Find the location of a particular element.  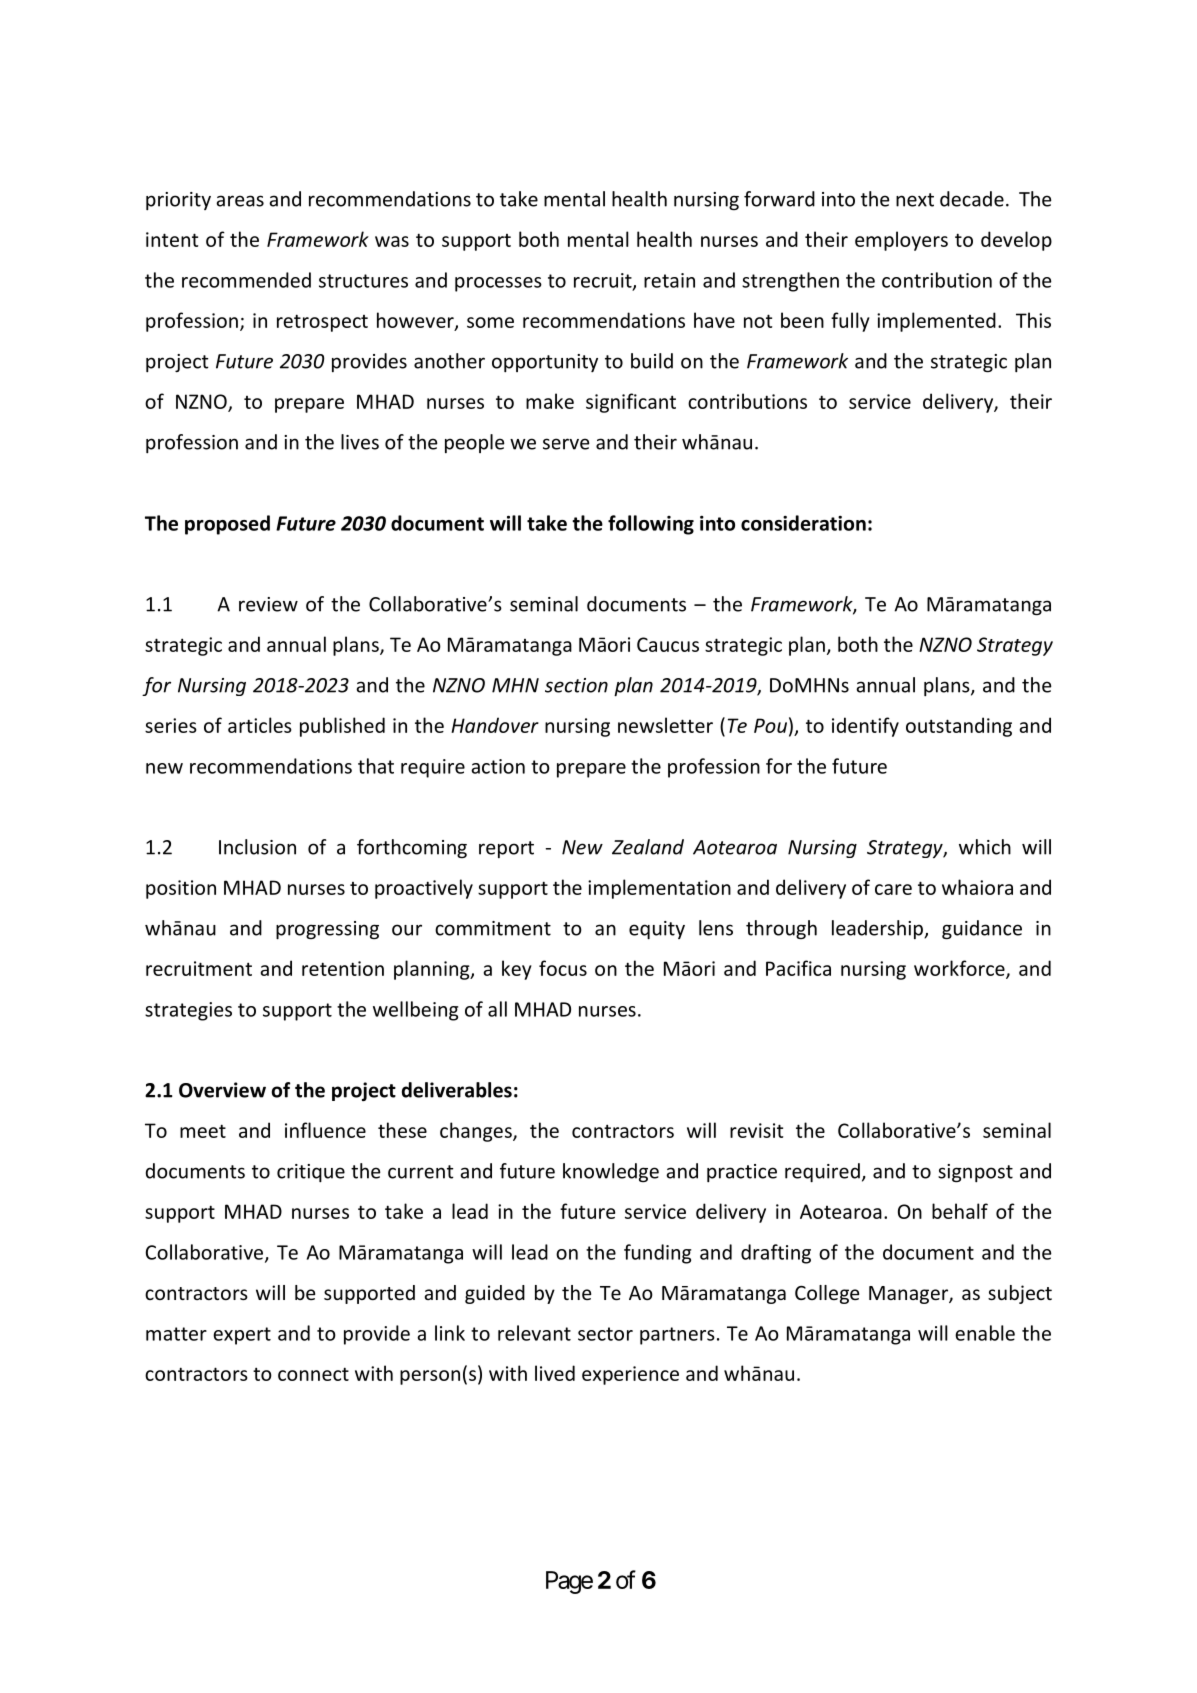

areas is located at coordinates (240, 201).
